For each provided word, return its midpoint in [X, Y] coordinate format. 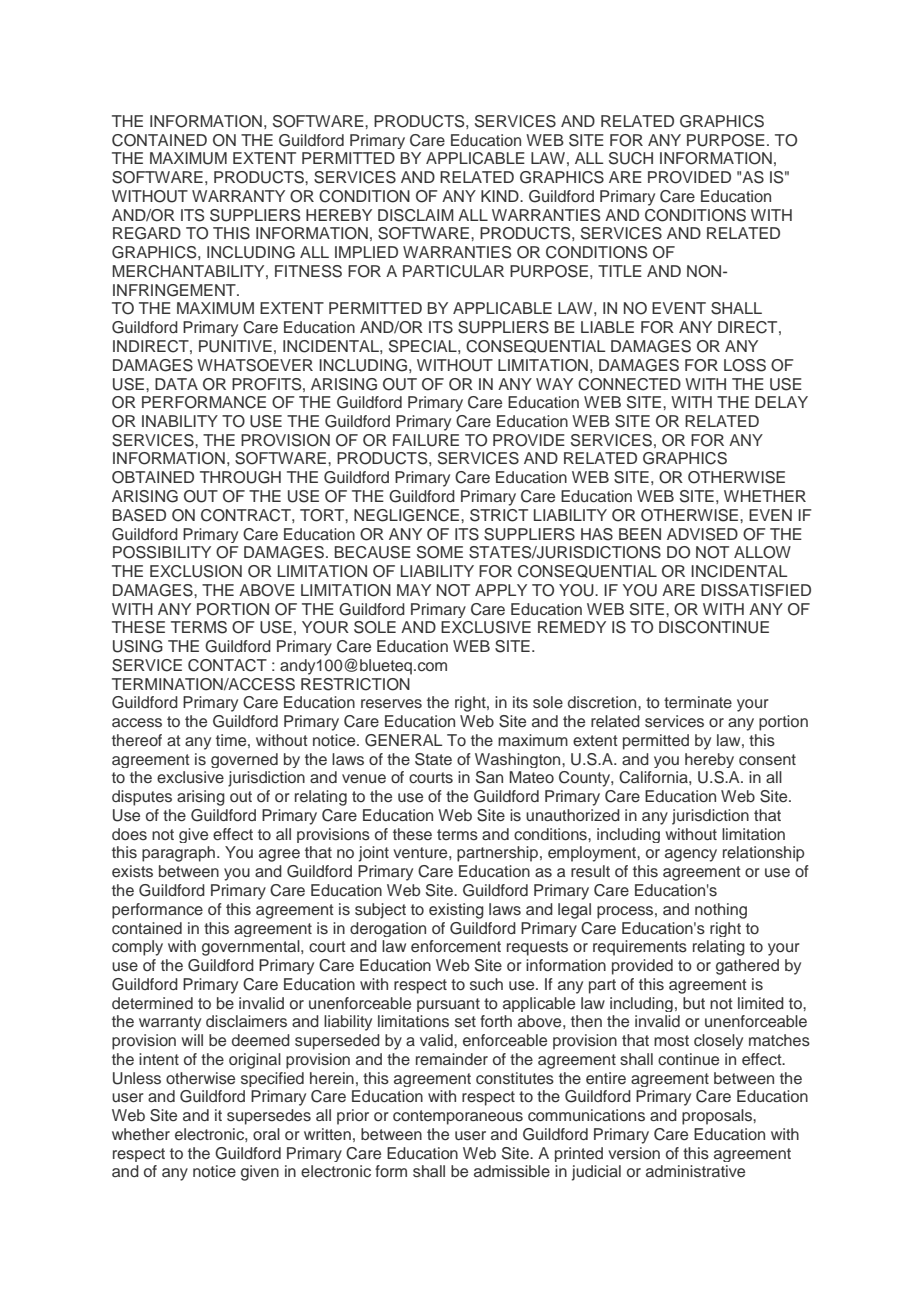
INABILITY [180, 421]
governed [244, 760]
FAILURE [426, 440]
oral [266, 1134]
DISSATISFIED [756, 590]
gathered [747, 967]
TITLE [620, 271]
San [489, 777]
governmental [252, 948]
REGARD [147, 233]
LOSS [745, 365]
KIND [501, 196]
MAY [414, 590]
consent [767, 760]
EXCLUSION [196, 571]
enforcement [456, 946]
